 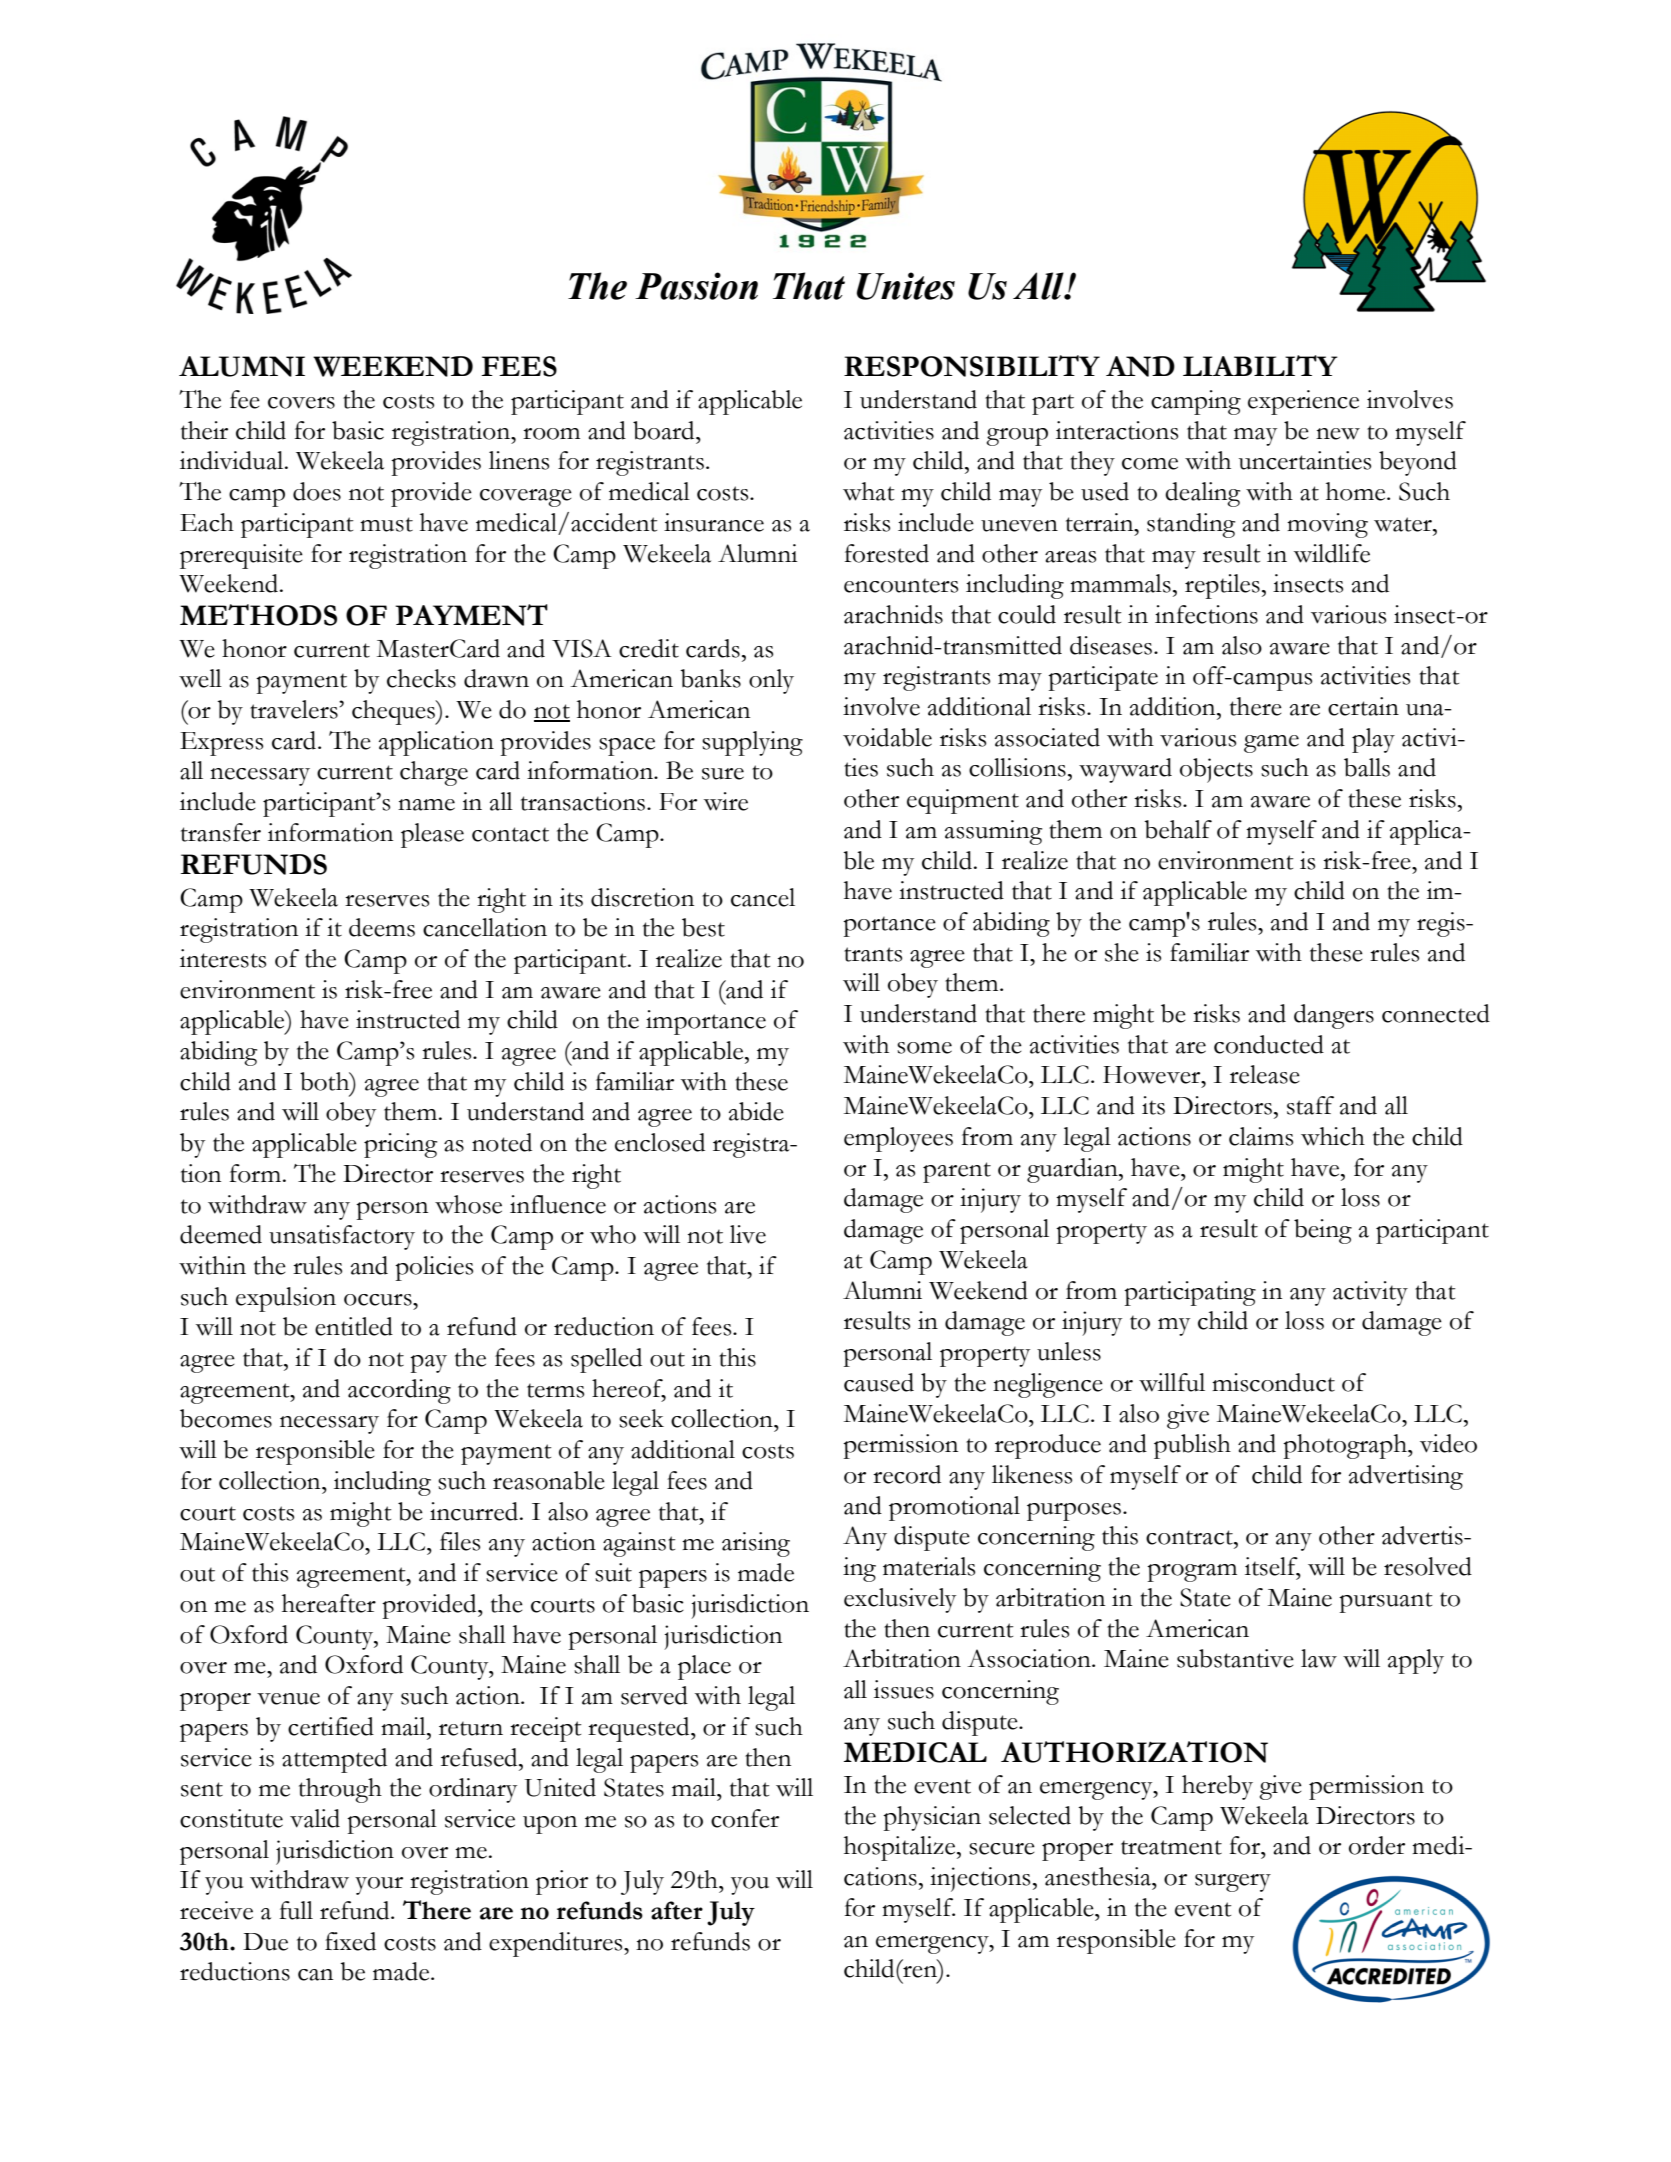 What do you see at coordinates (906, 286) in the screenshot?
I see `Unites` at bounding box center [906, 286].
